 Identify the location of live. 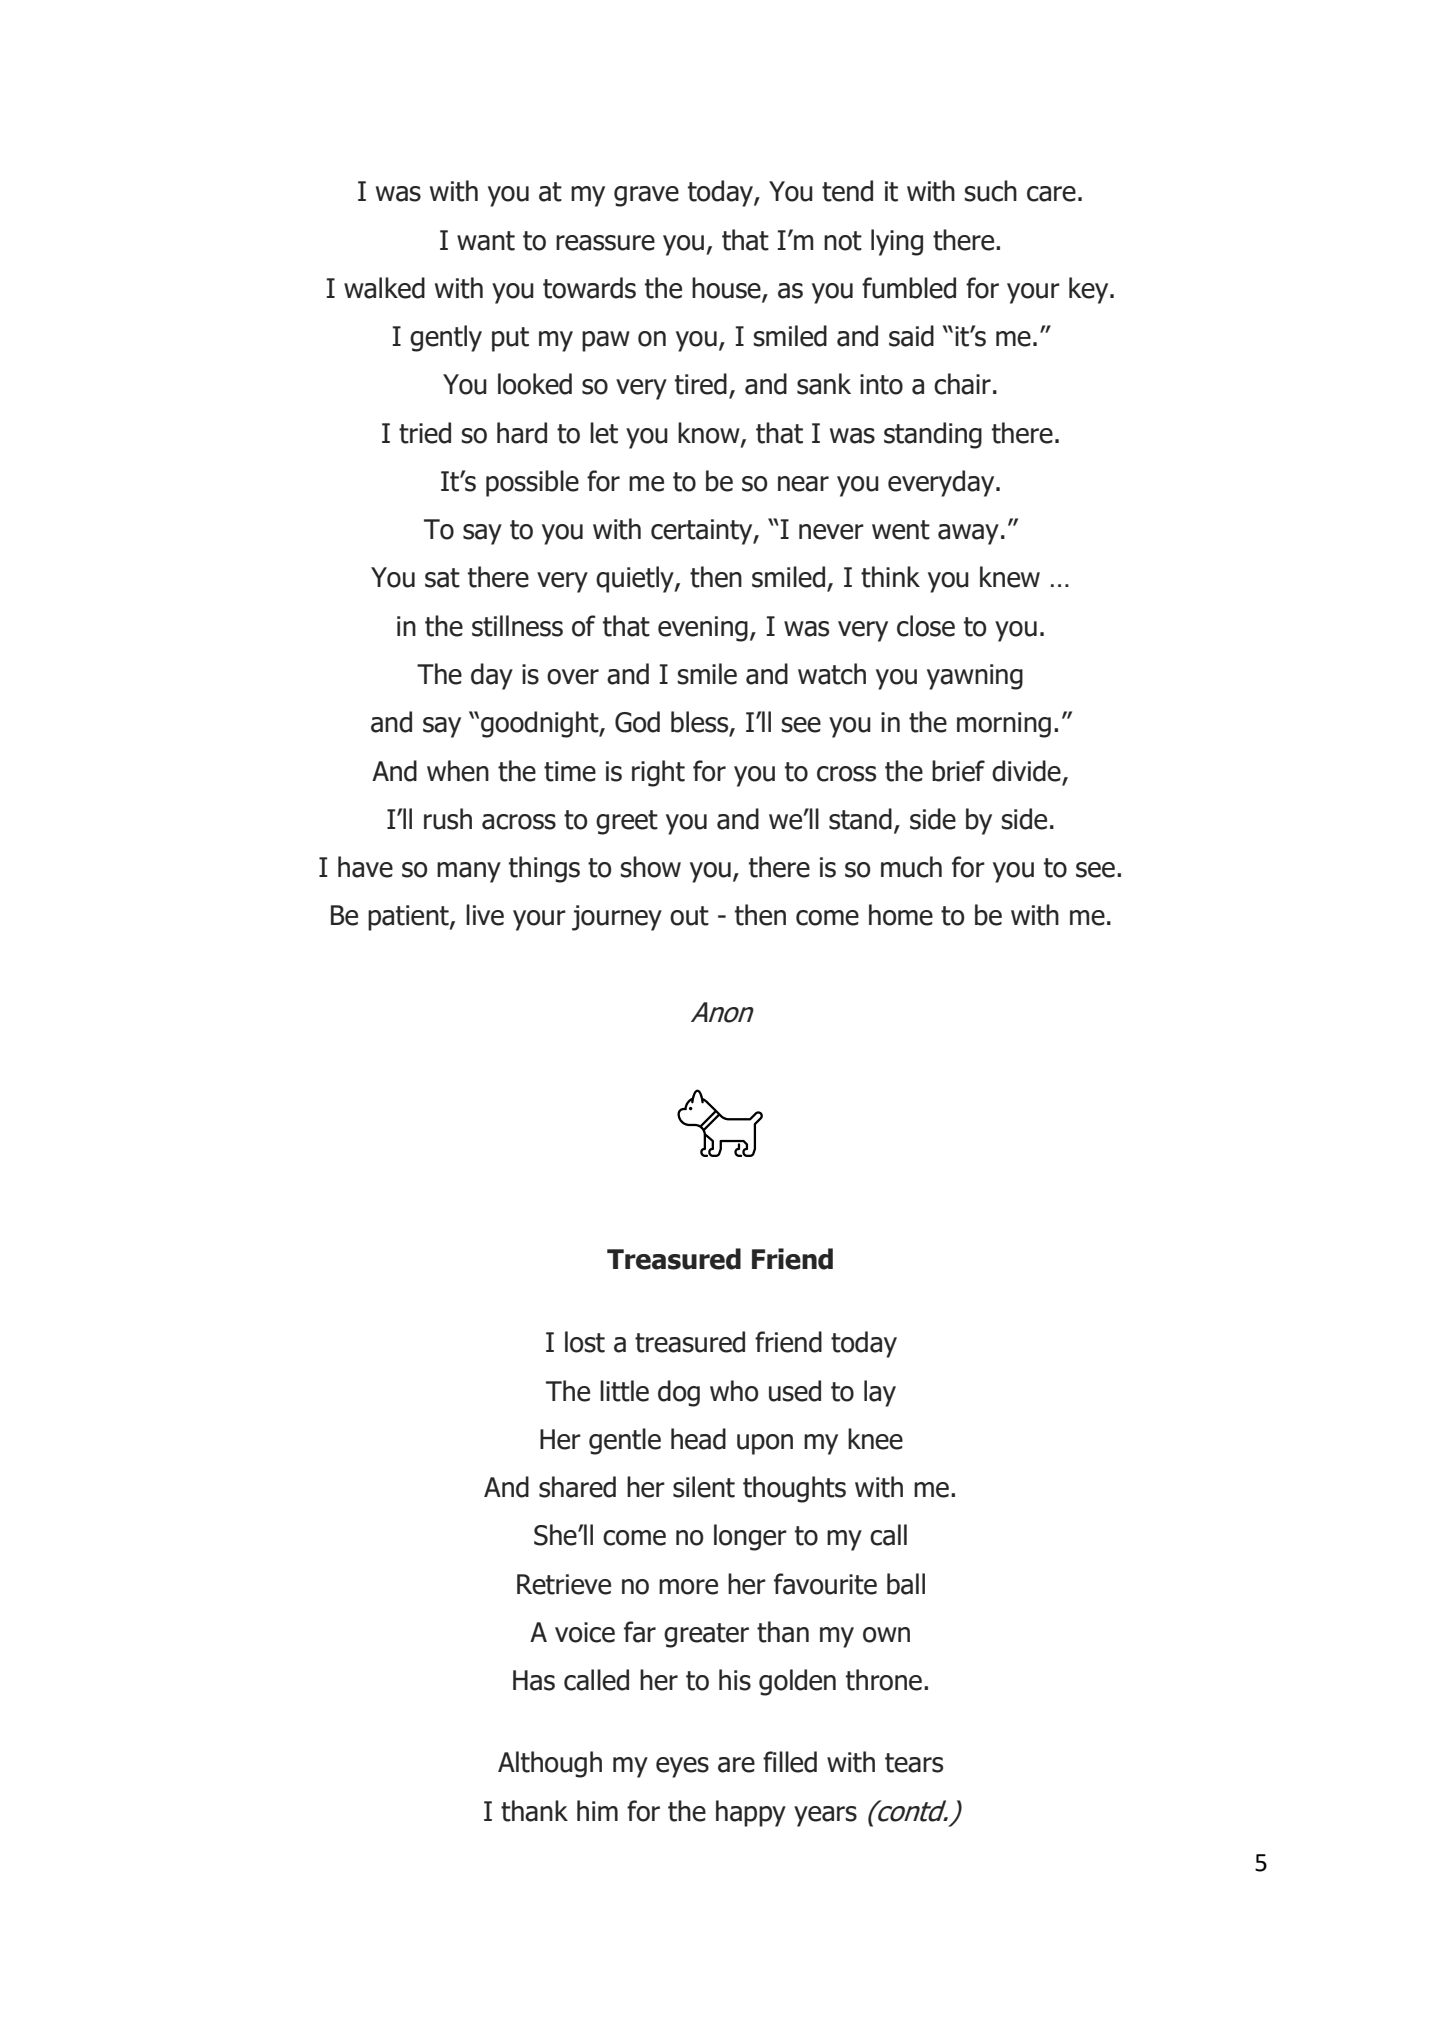
(485, 915).
